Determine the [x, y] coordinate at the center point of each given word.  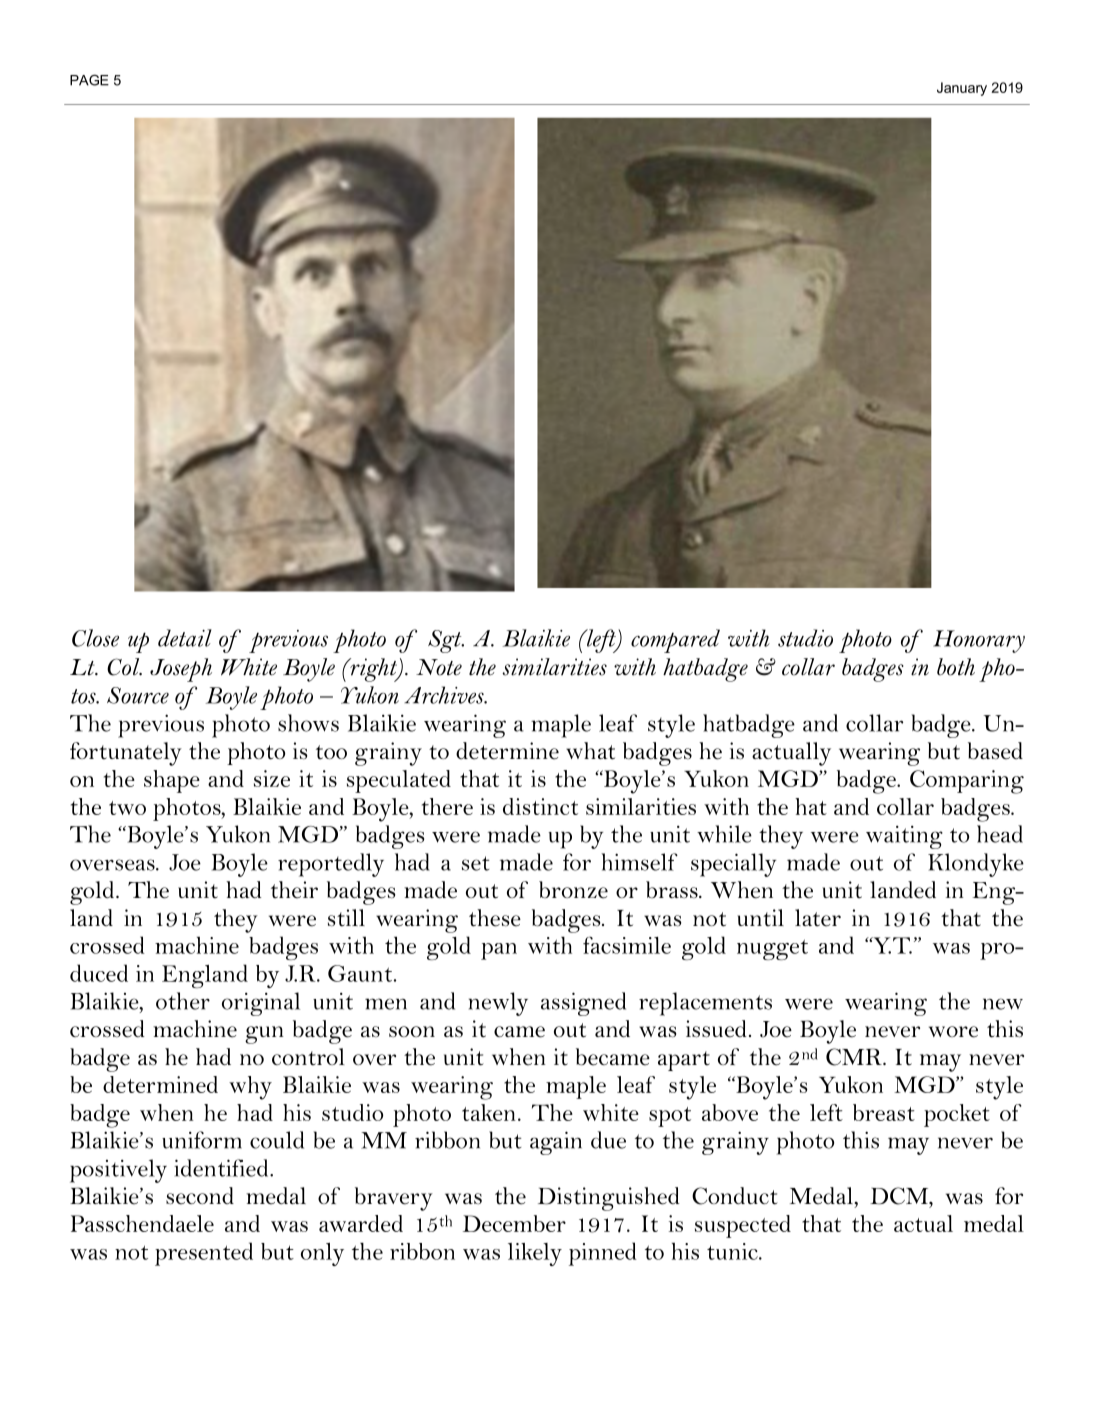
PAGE [89, 80]
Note [439, 667]
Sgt [446, 641]
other [183, 1001]
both [956, 667]
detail [185, 638]
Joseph [181, 670]
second [200, 1196]
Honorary [979, 641]
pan [499, 951]
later [818, 918]
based [995, 751]
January [962, 89]
